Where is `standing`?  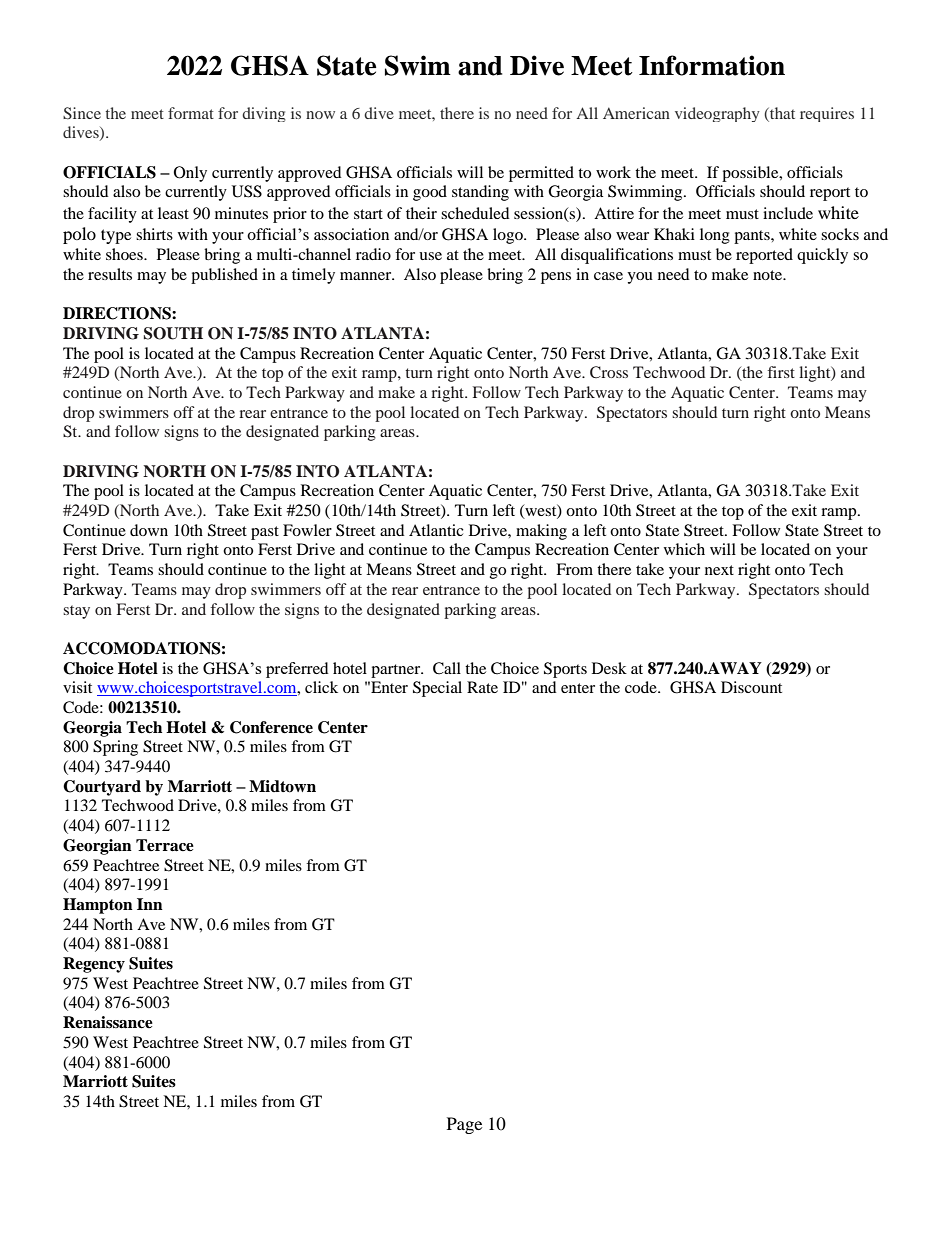
standing is located at coordinates (480, 193).
